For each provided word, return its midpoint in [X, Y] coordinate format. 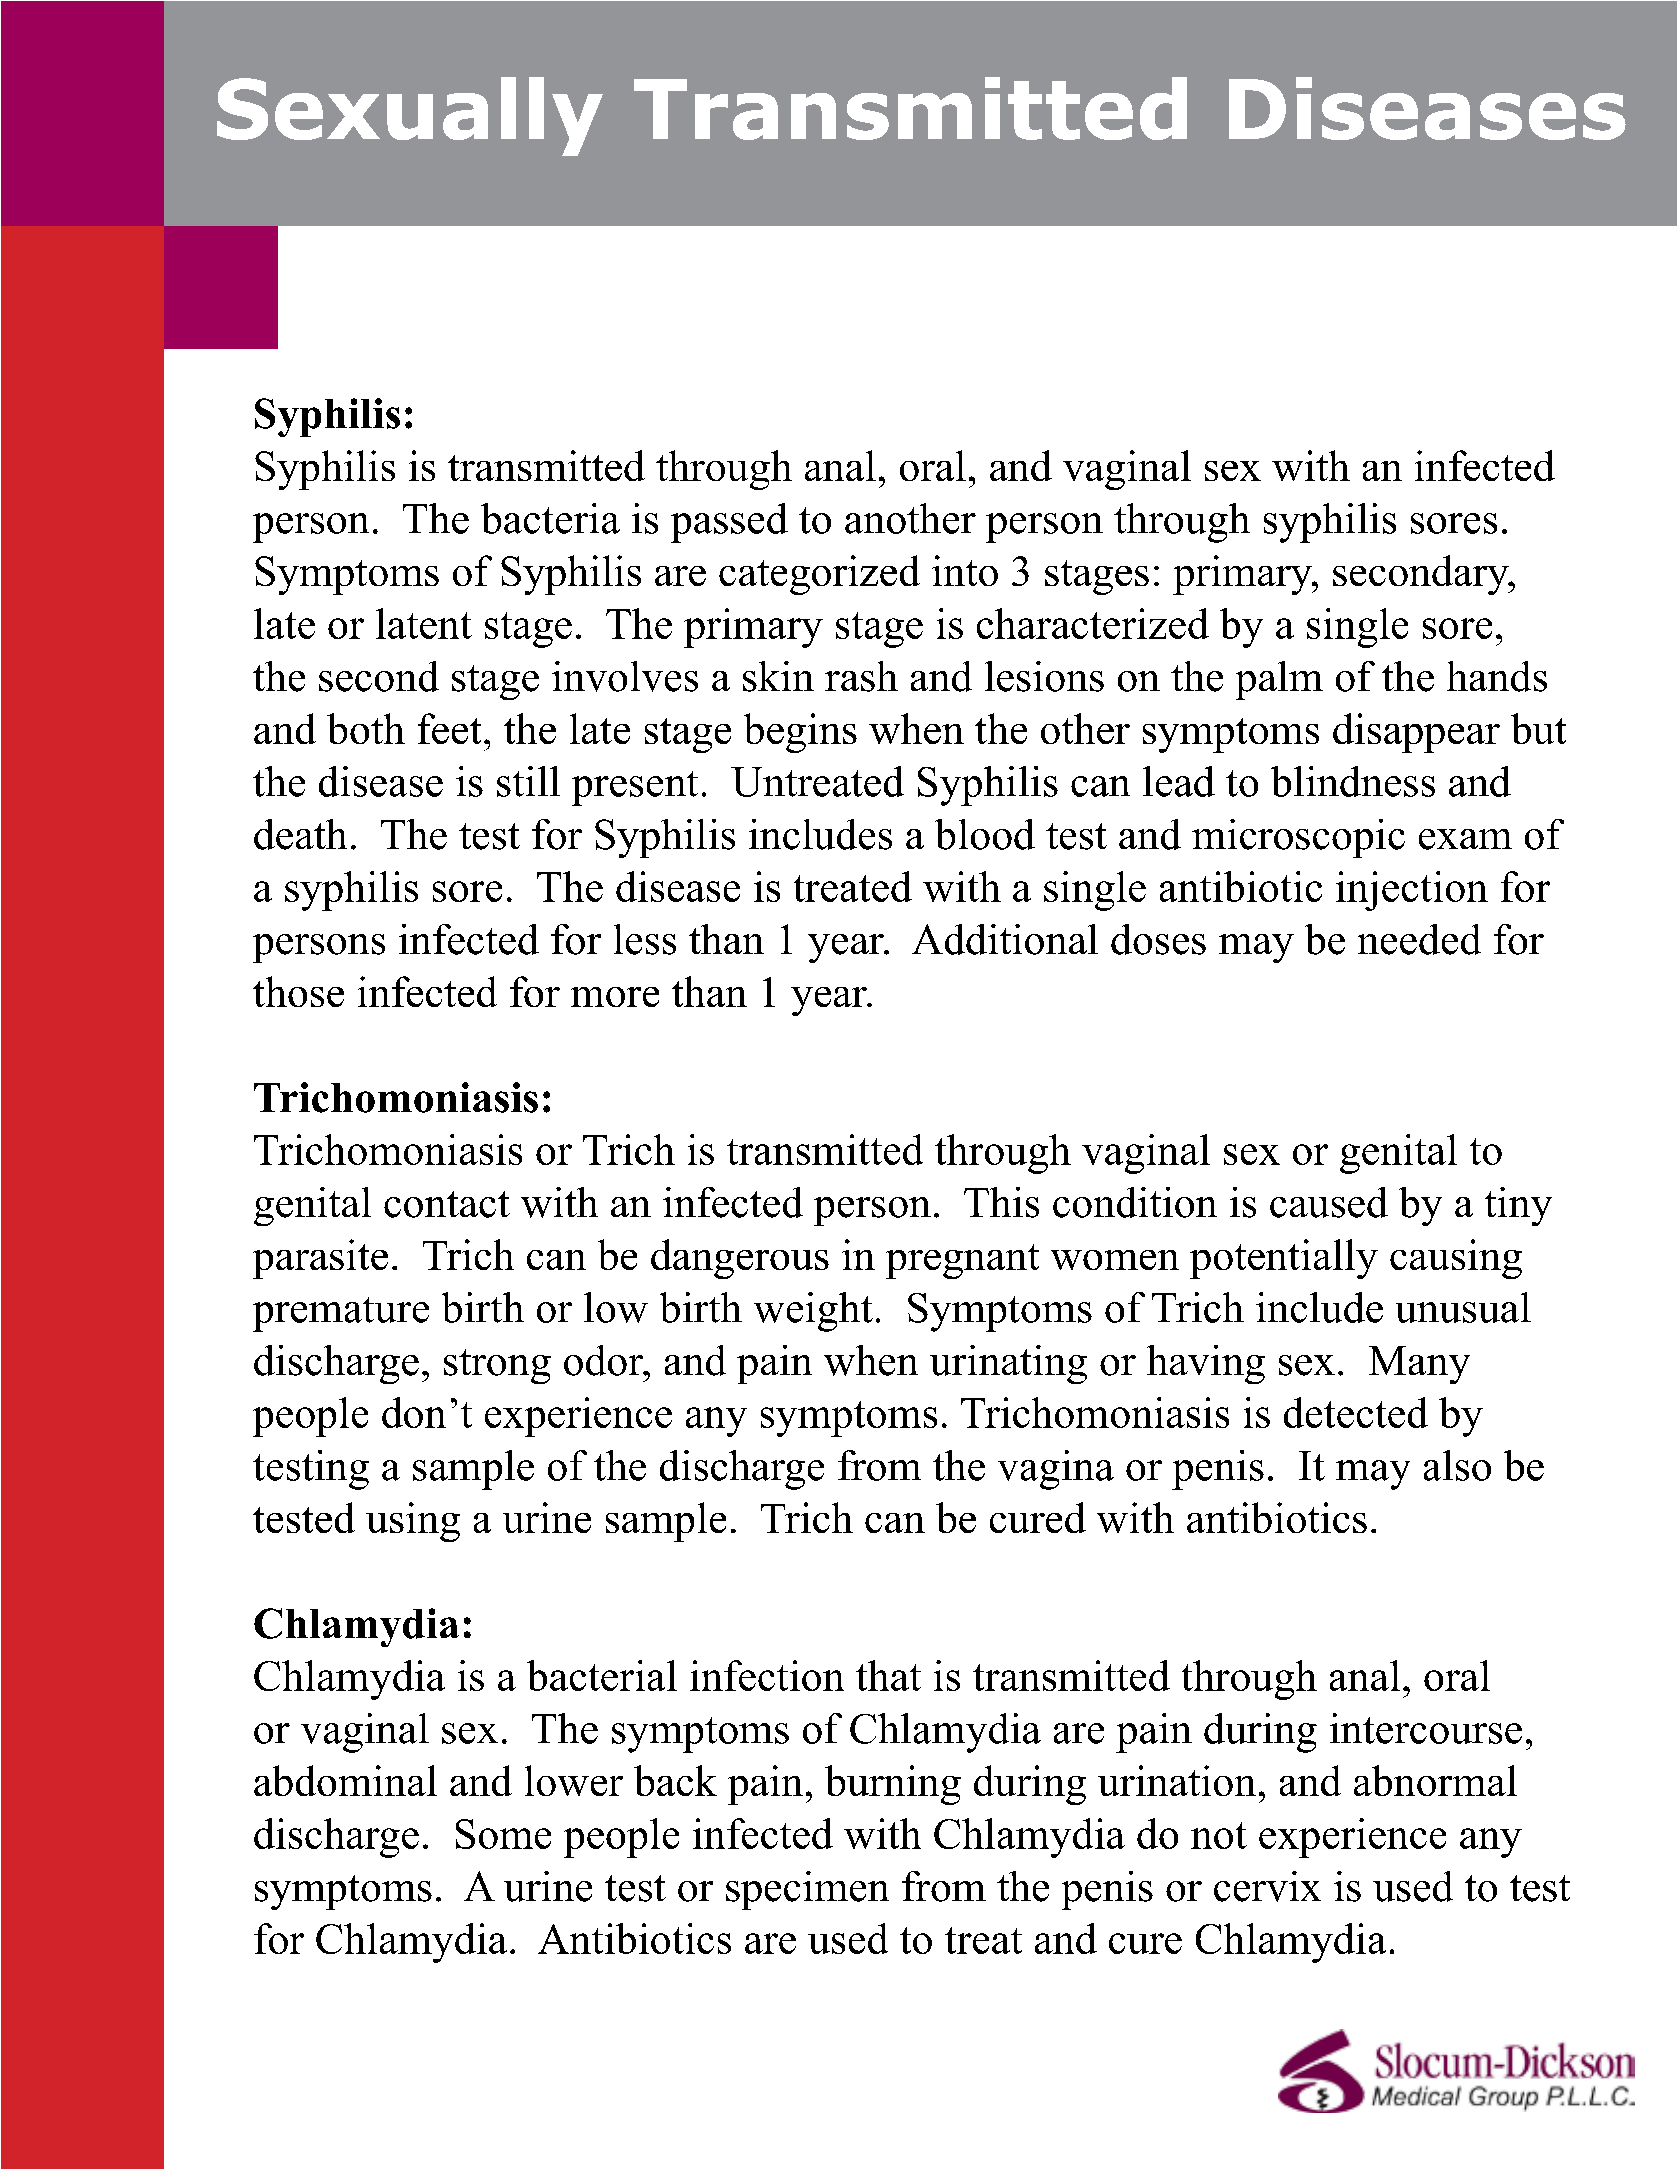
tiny [1518, 1206]
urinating [1008, 1364]
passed [729, 523]
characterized [1093, 623]
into [965, 570]
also [1457, 1465]
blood [985, 834]
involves [625, 676]
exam [1465, 839]
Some [503, 1834]
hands [1497, 676]
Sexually [410, 116]
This [1001, 1202]
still [528, 781]
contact [447, 1204]
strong [497, 1366]
